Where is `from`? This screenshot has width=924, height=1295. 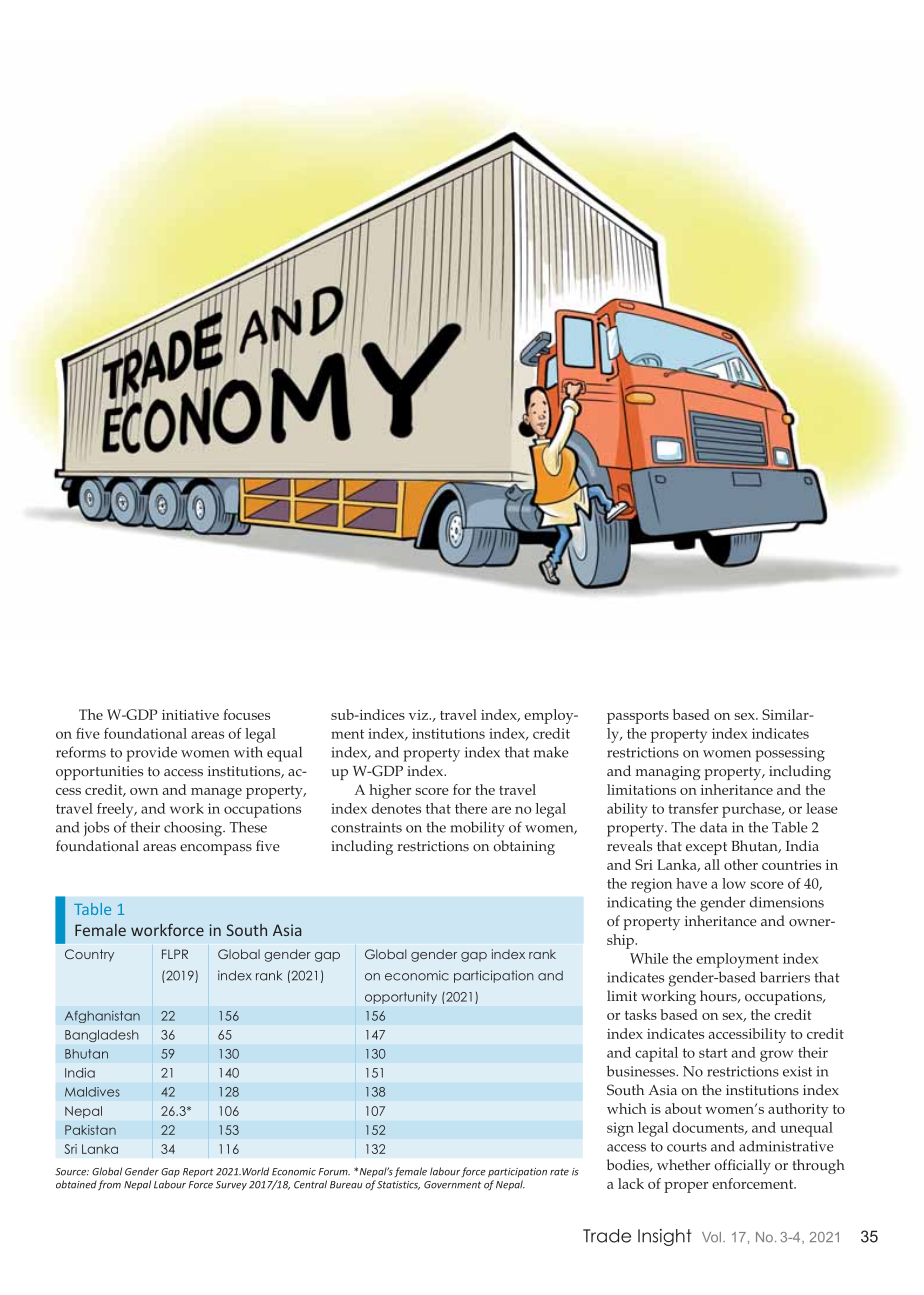 from is located at coordinates (109, 1185).
